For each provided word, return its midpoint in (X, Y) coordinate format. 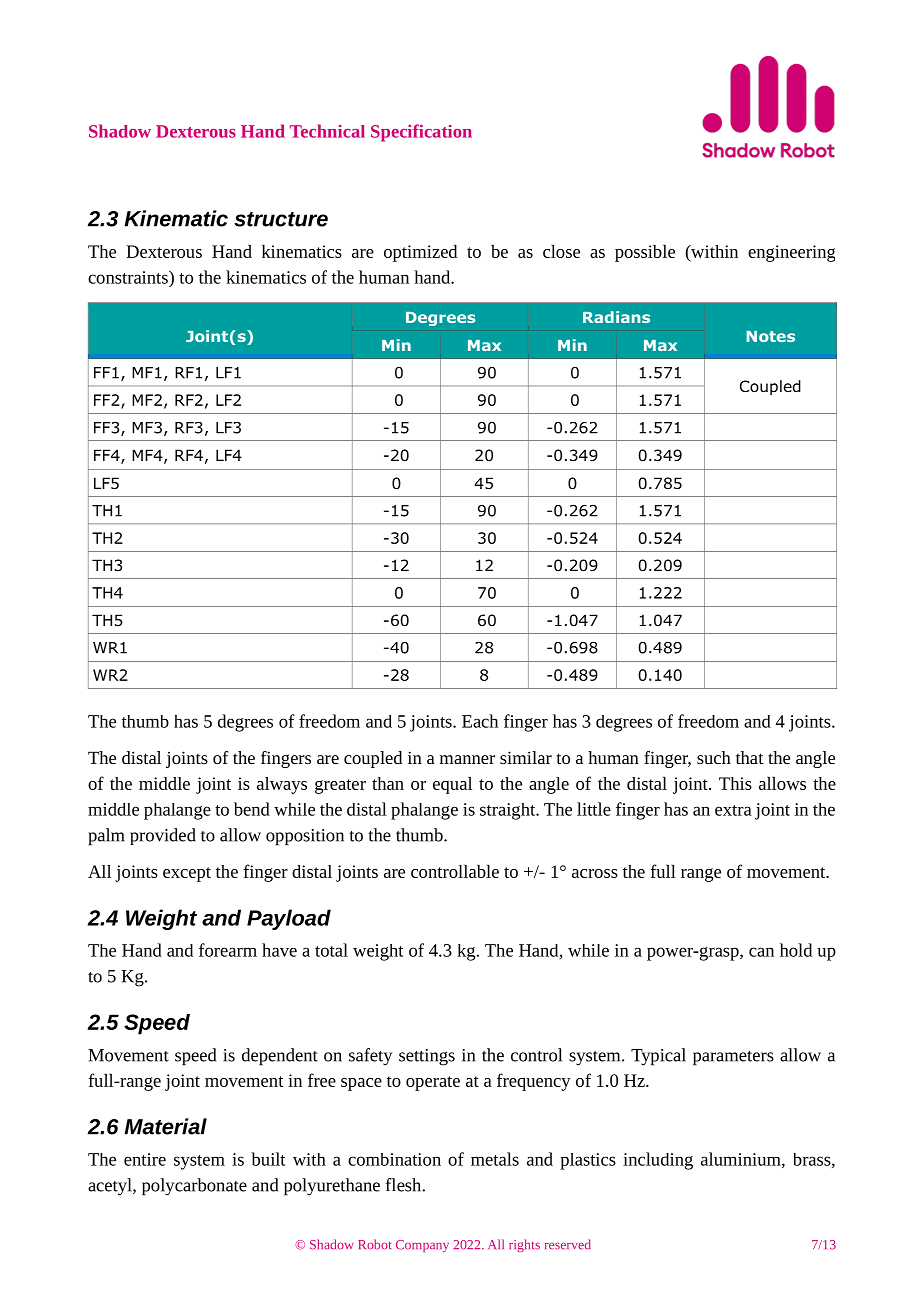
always (282, 785)
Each (480, 721)
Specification (421, 133)
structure (281, 219)
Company (422, 1246)
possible (645, 253)
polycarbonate (194, 1187)
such (714, 757)
